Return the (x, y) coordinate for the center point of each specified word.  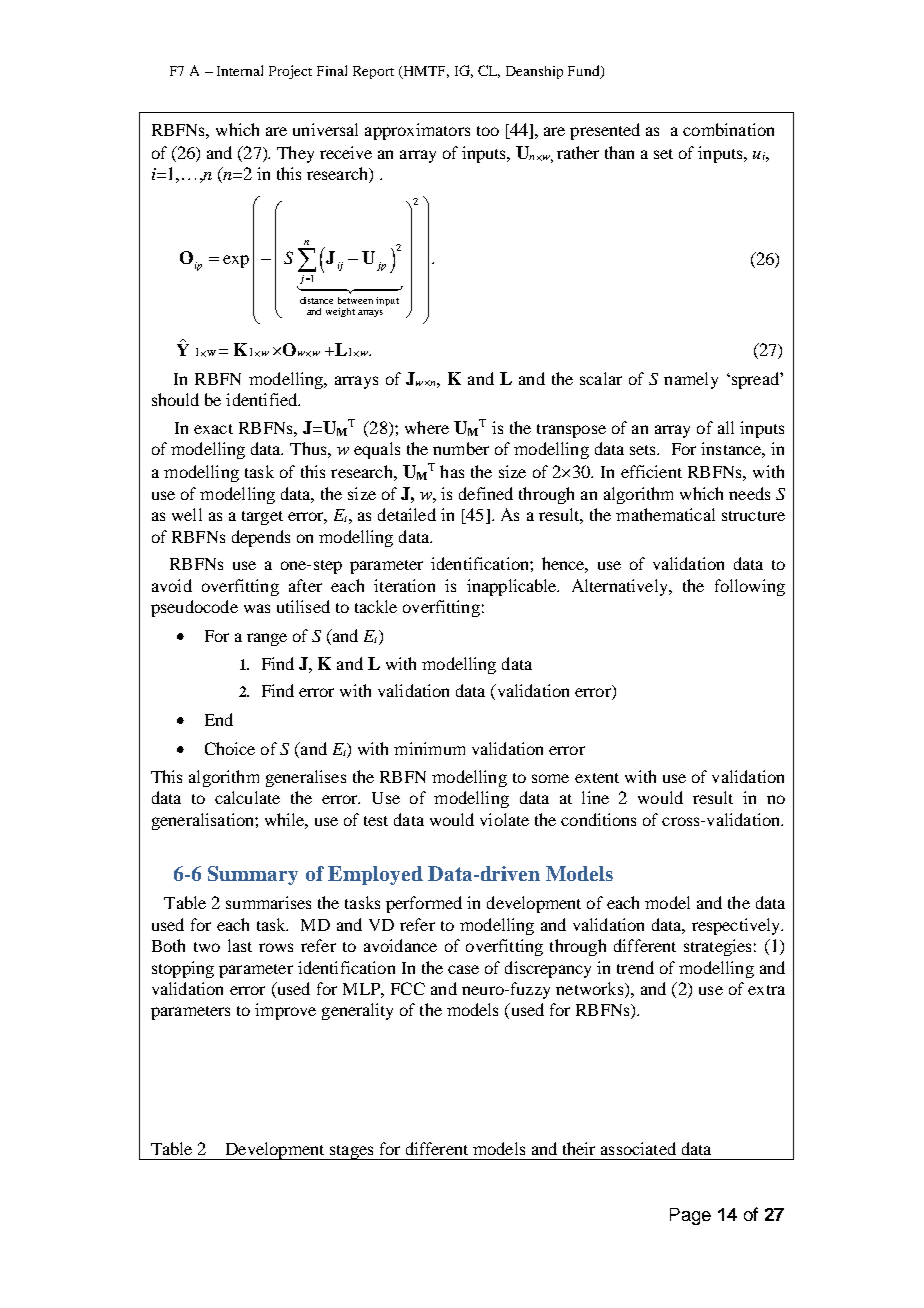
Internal (240, 70)
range (267, 639)
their (579, 1148)
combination (728, 129)
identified (263, 399)
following (750, 587)
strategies (717, 947)
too (488, 131)
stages (351, 1152)
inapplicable (513, 587)
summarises (268, 902)
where (427, 427)
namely (691, 380)
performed (424, 904)
